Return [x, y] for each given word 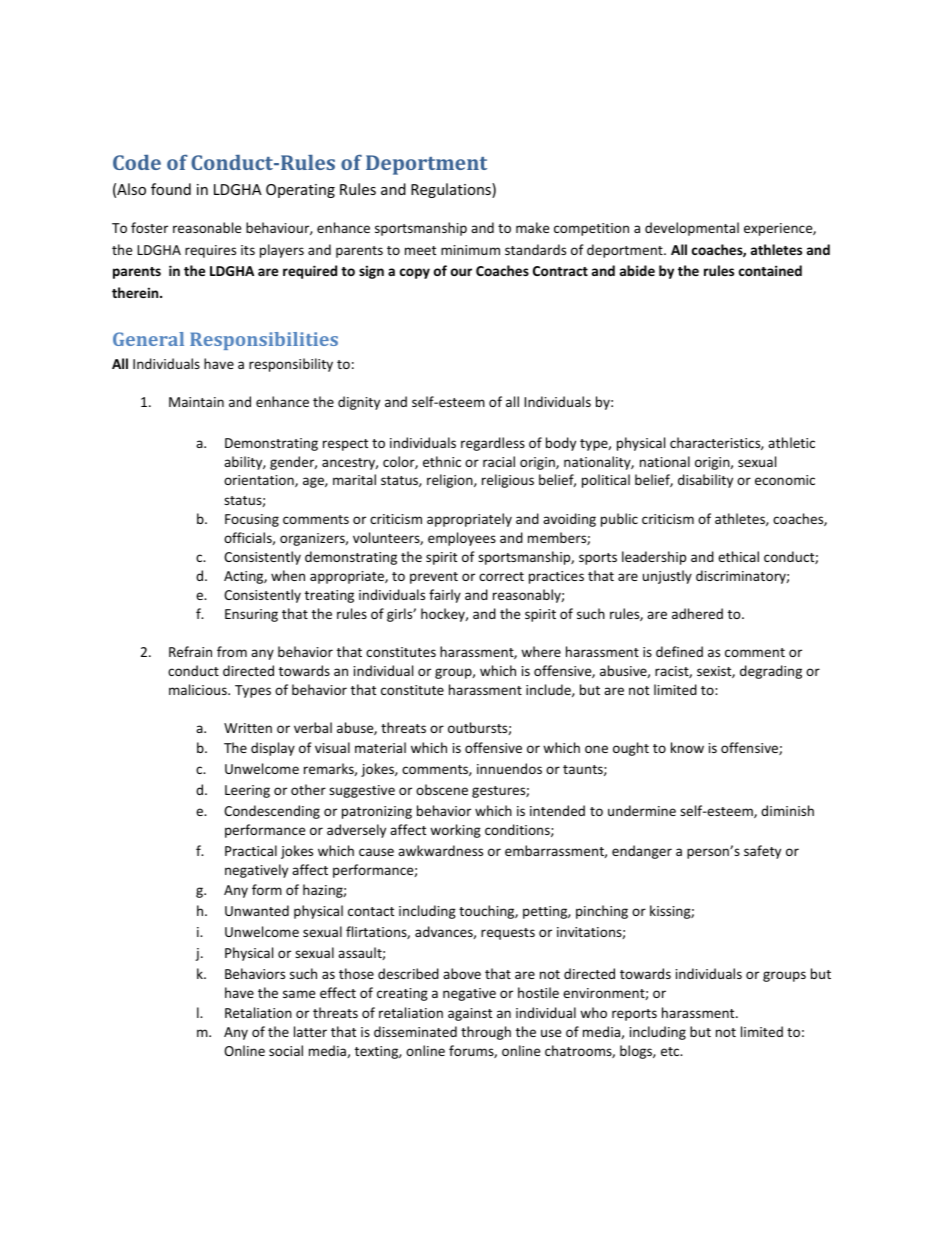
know [687, 747]
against [470, 1014]
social [286, 1050]
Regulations [452, 190]
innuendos [509, 768]
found [171, 189]
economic [785, 480]
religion [451, 481]
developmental [692, 229]
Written [248, 728]
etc [671, 1051]
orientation [260, 481]
